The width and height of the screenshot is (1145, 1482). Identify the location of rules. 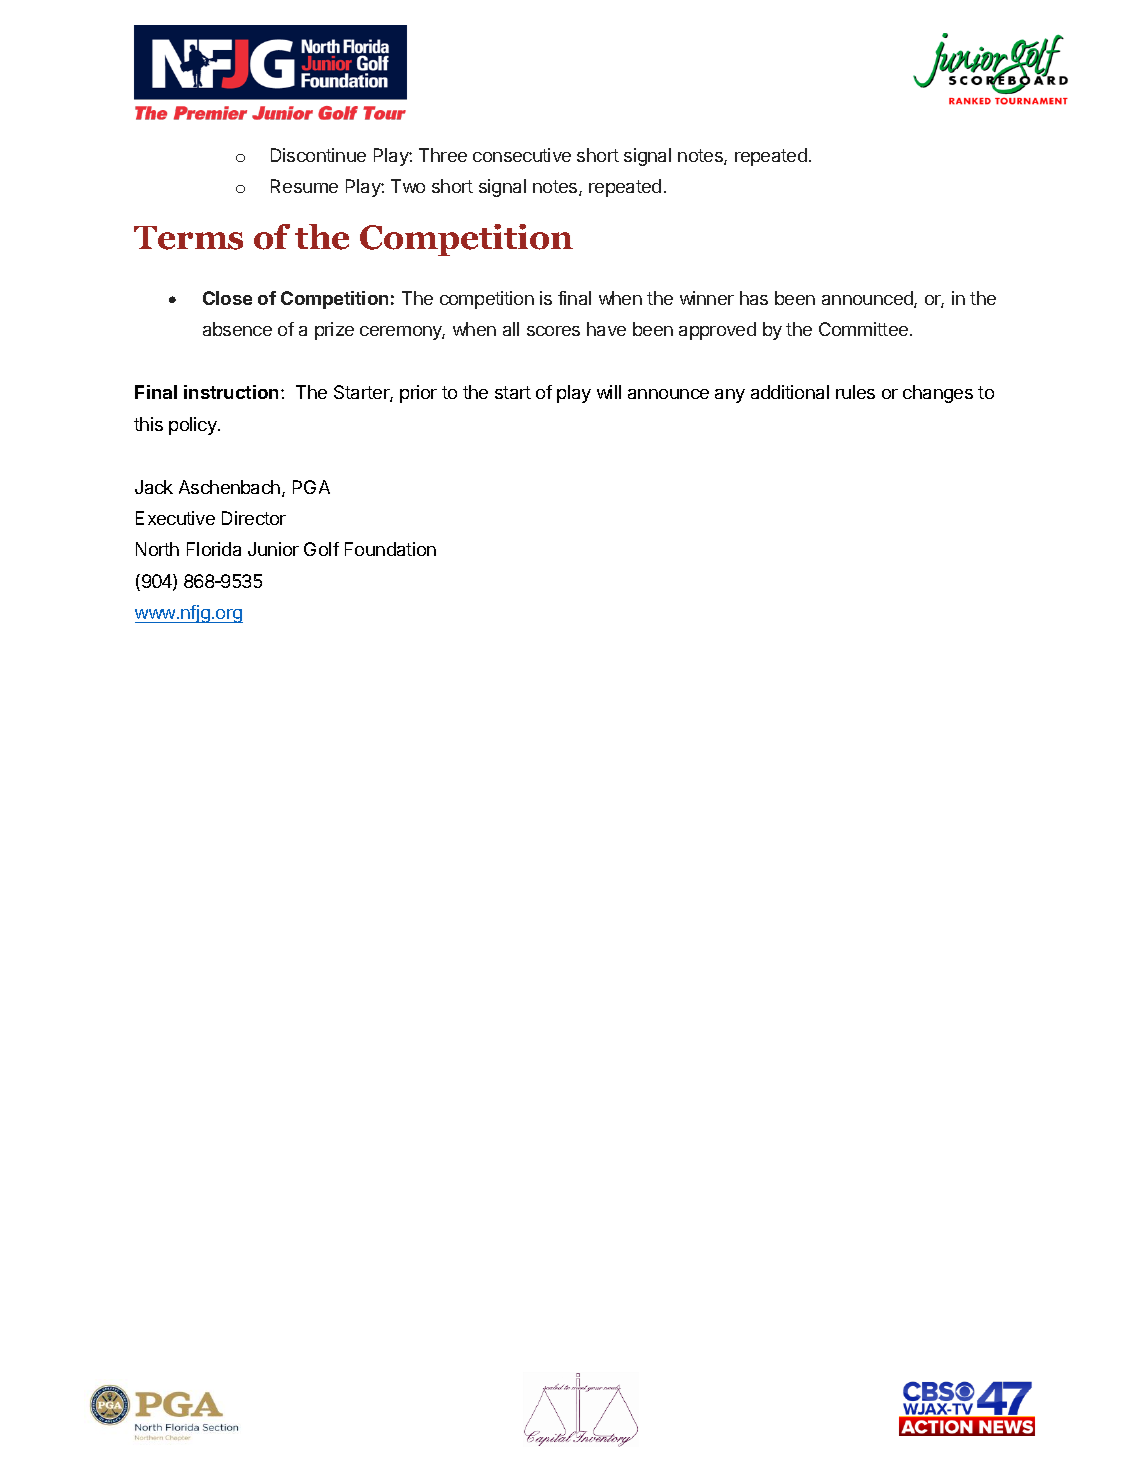
(855, 392).
